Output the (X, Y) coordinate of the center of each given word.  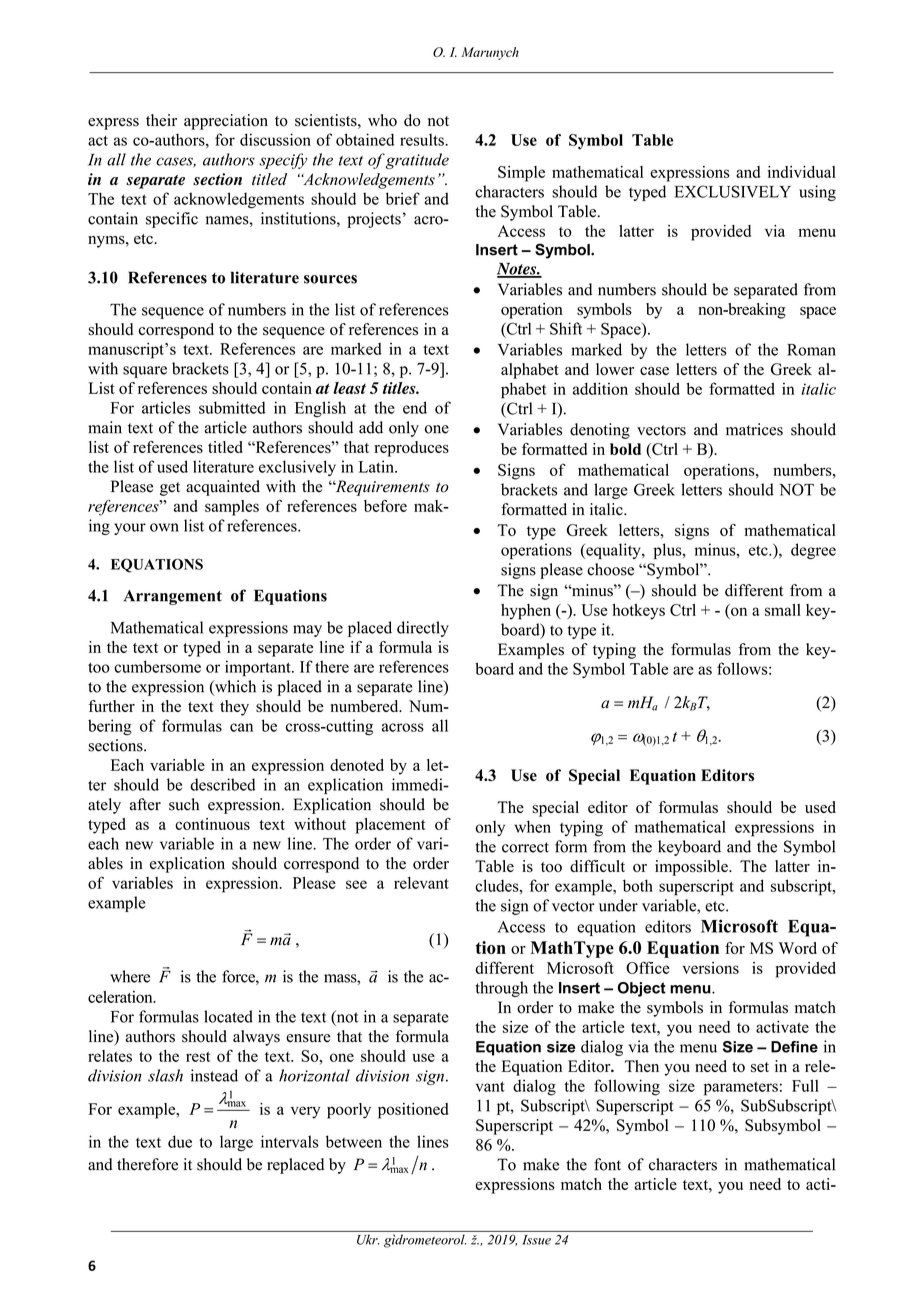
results (423, 140)
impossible (692, 868)
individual (802, 172)
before (385, 505)
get (170, 489)
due (180, 1141)
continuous (212, 824)
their (161, 120)
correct (525, 847)
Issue (536, 1240)
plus (668, 551)
